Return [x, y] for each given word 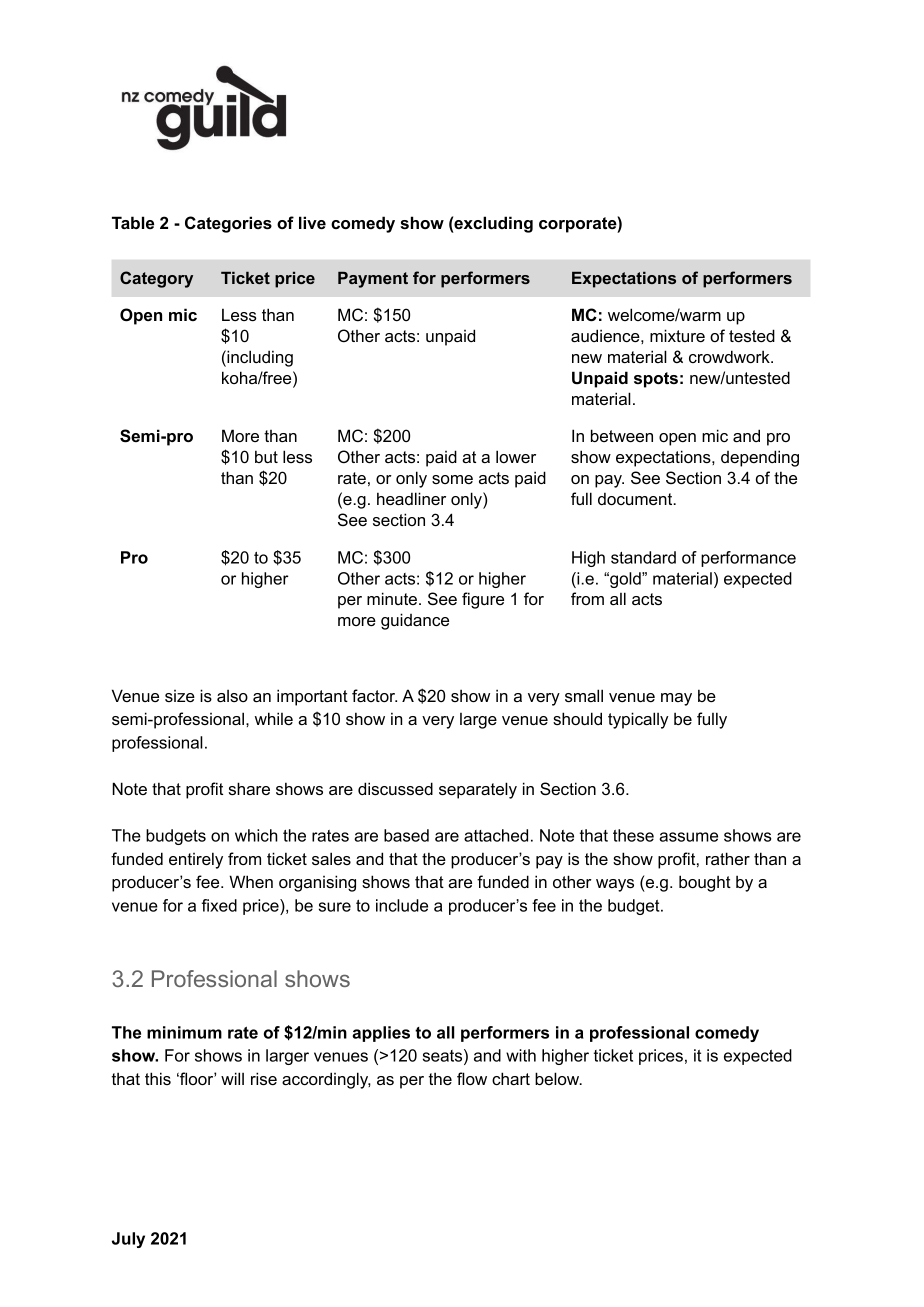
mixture [677, 335]
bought [705, 883]
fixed [219, 905]
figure [483, 600]
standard [643, 557]
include [402, 905]
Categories [228, 224]
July [128, 1240]
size [180, 696]
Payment [373, 279]
